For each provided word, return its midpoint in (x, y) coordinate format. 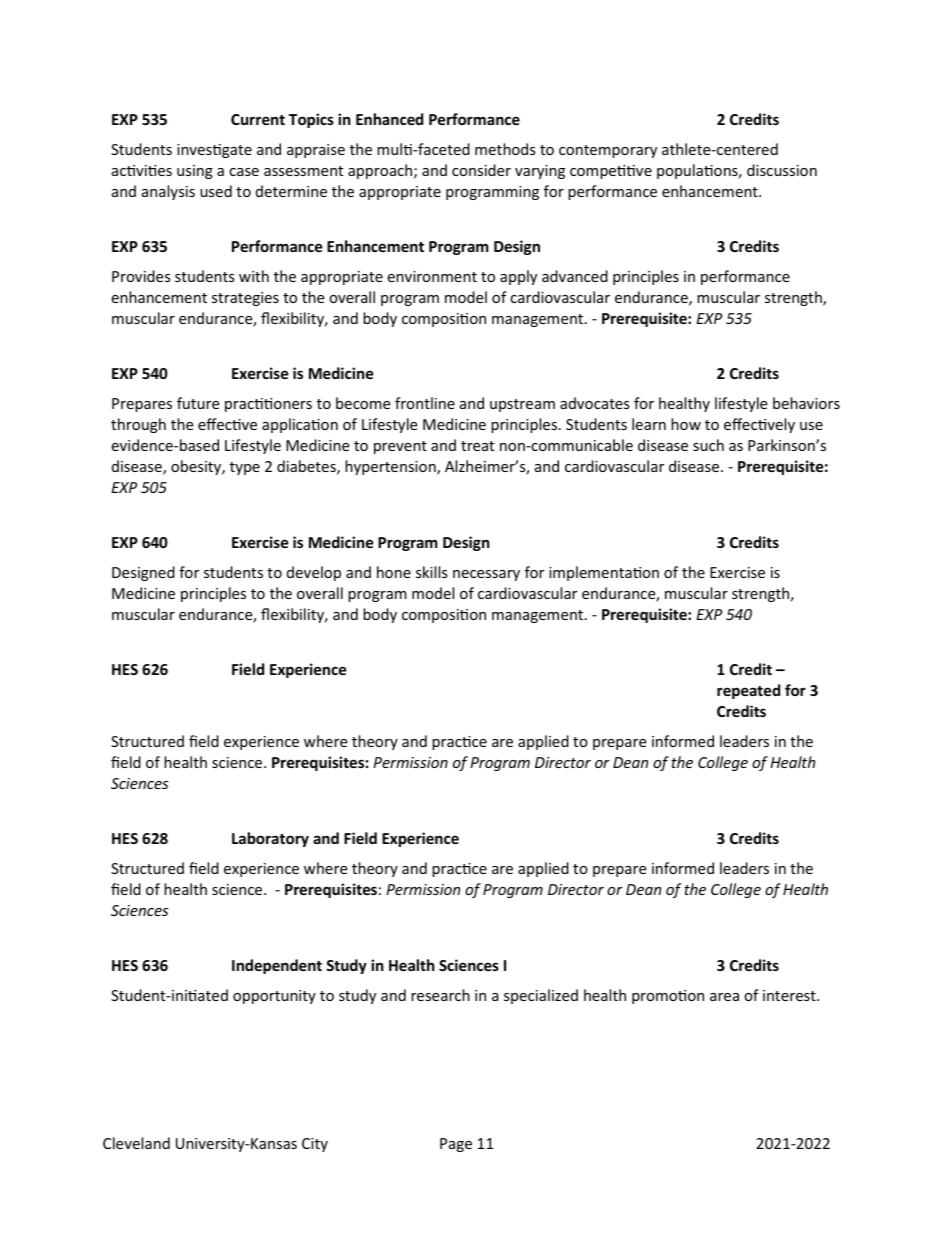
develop (314, 573)
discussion (782, 170)
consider (481, 170)
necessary (486, 575)
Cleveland (136, 1143)
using (195, 172)
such (708, 445)
